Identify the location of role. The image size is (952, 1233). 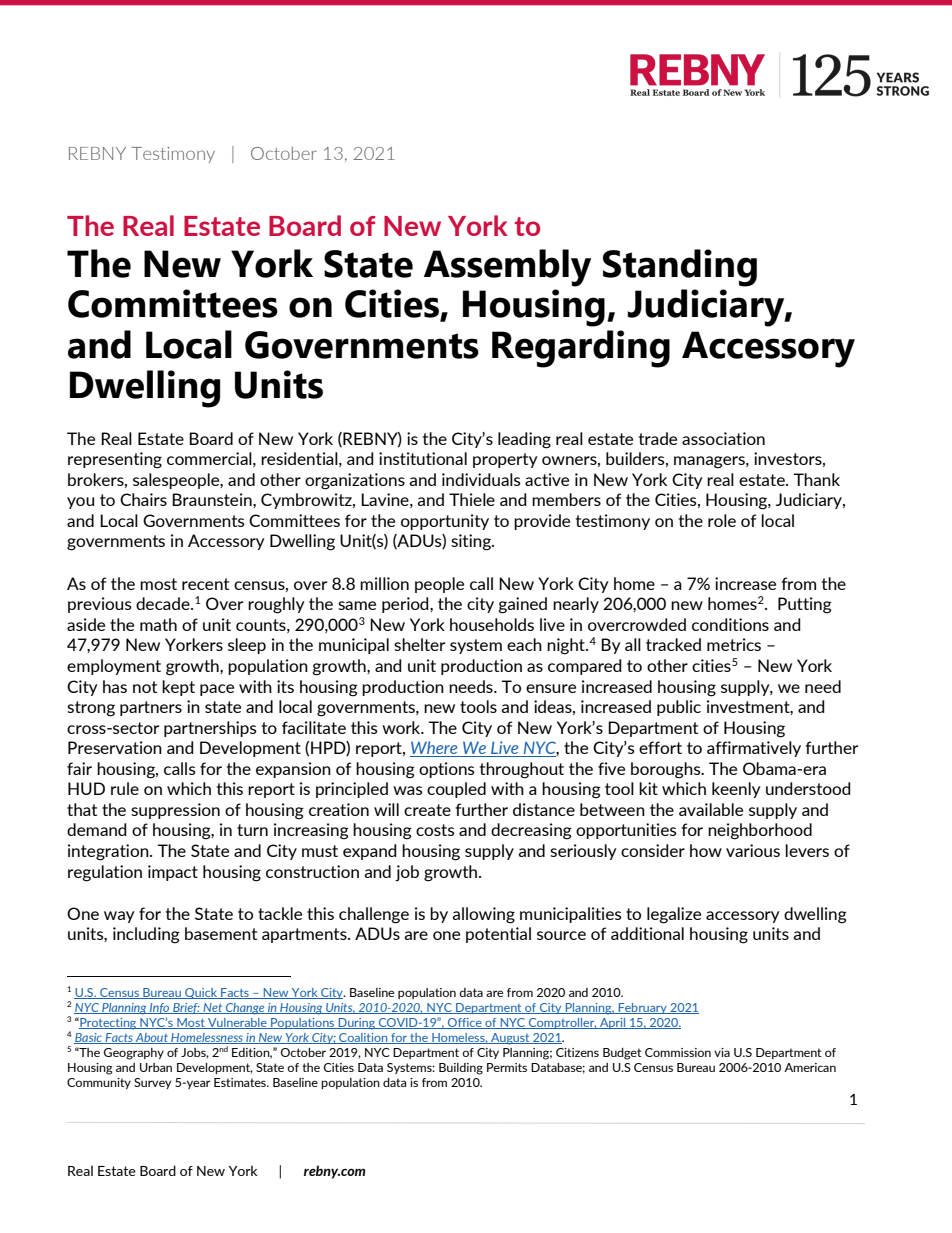
(722, 520).
